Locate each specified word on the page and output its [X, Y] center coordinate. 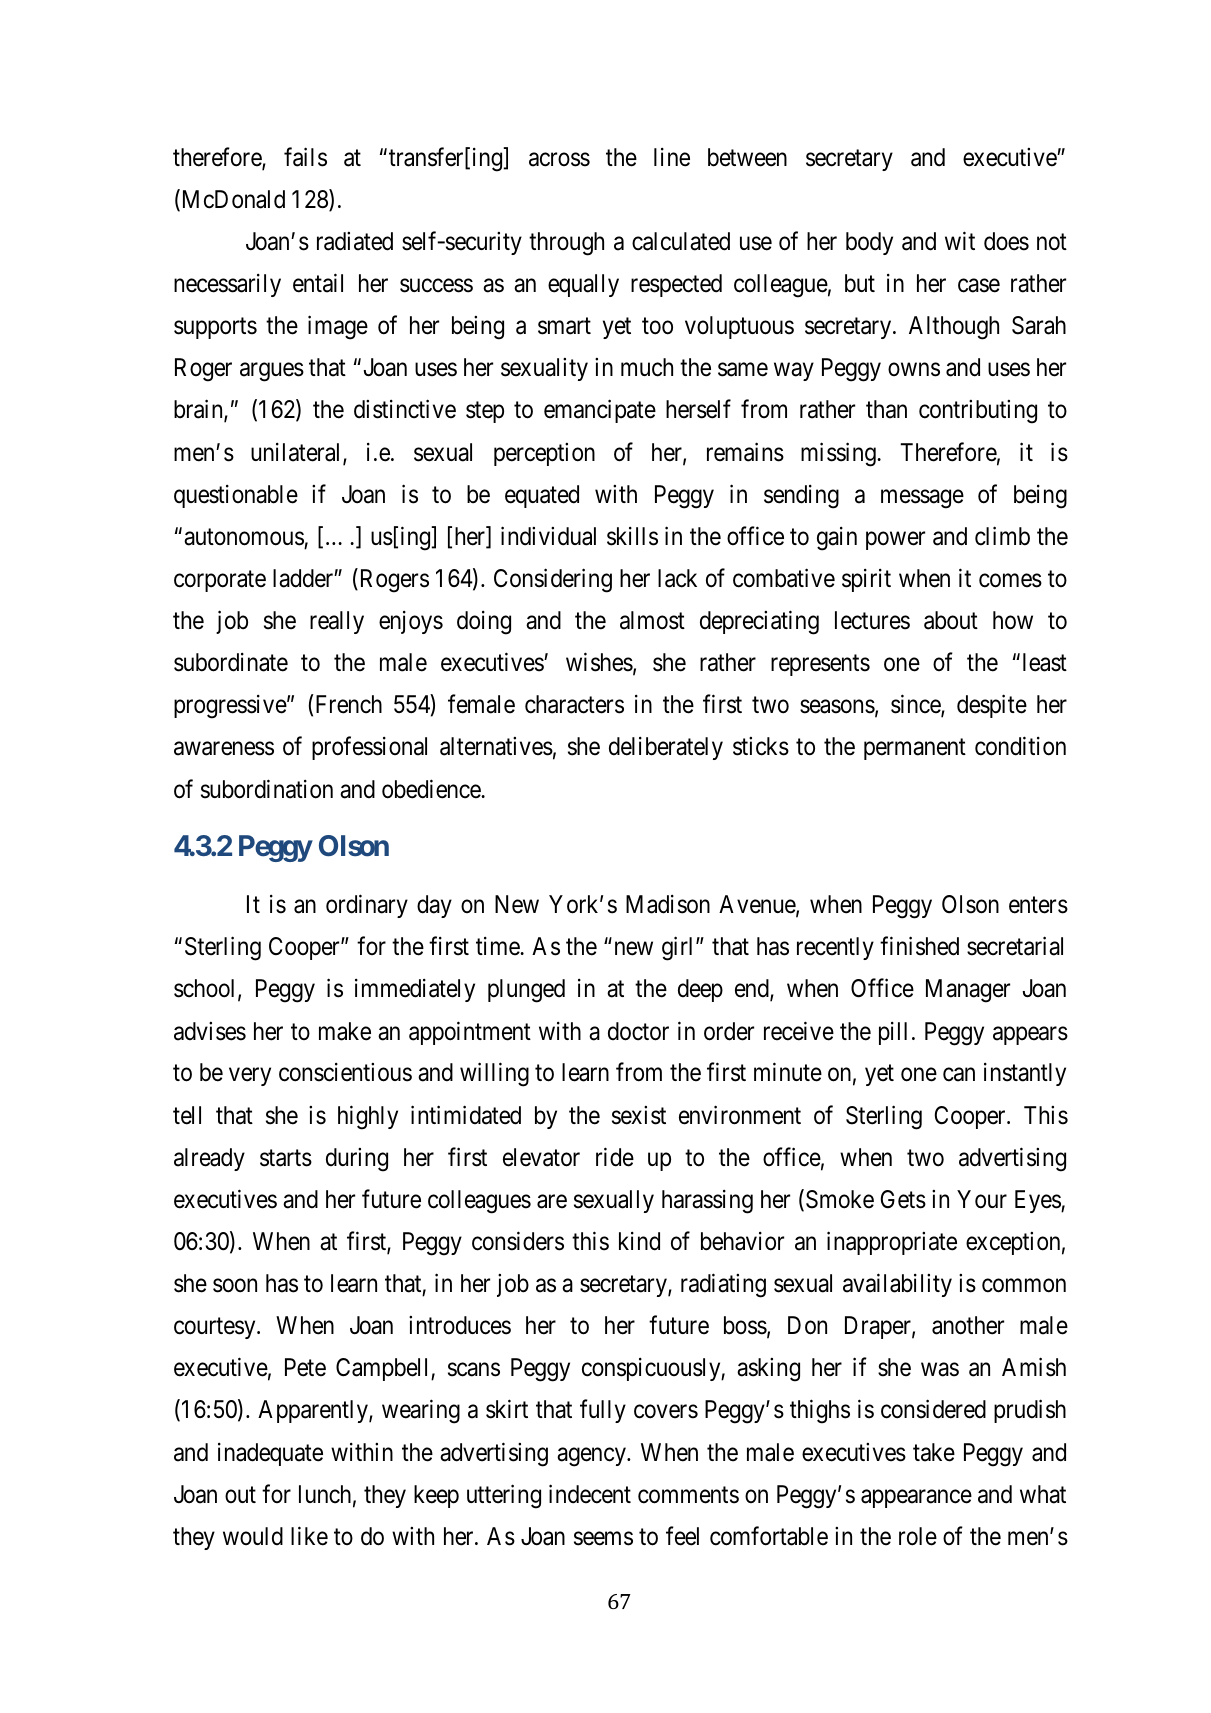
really [337, 622]
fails [305, 157]
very [250, 1077]
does [1006, 241]
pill [893, 1033]
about [951, 620]
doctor [638, 1031]
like [309, 1536]
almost [652, 620]
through [566, 244]
